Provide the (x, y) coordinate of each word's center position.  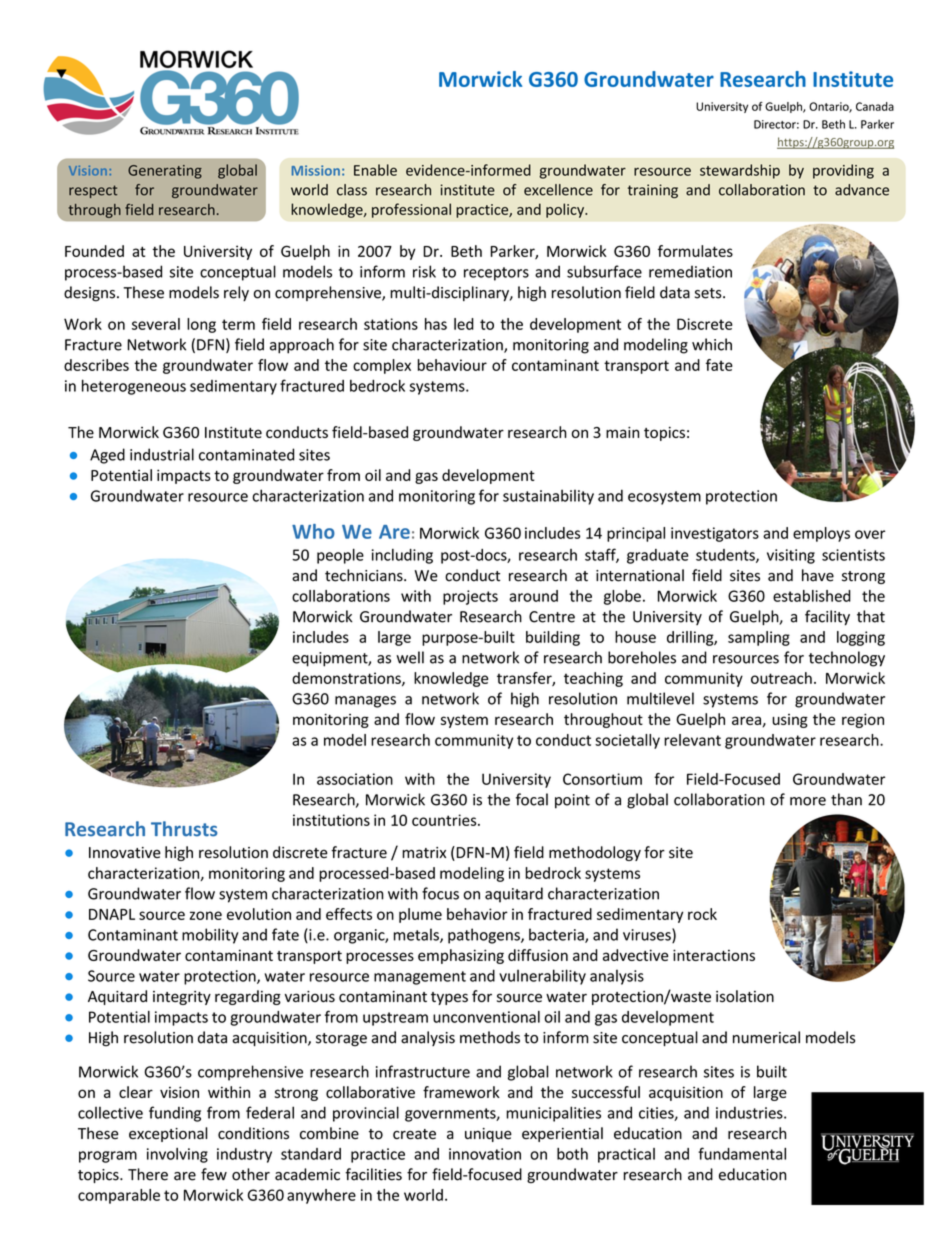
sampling (759, 638)
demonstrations (347, 679)
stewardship (740, 171)
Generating (165, 172)
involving (177, 1155)
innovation (485, 1154)
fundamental (742, 1153)
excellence (558, 190)
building (553, 638)
